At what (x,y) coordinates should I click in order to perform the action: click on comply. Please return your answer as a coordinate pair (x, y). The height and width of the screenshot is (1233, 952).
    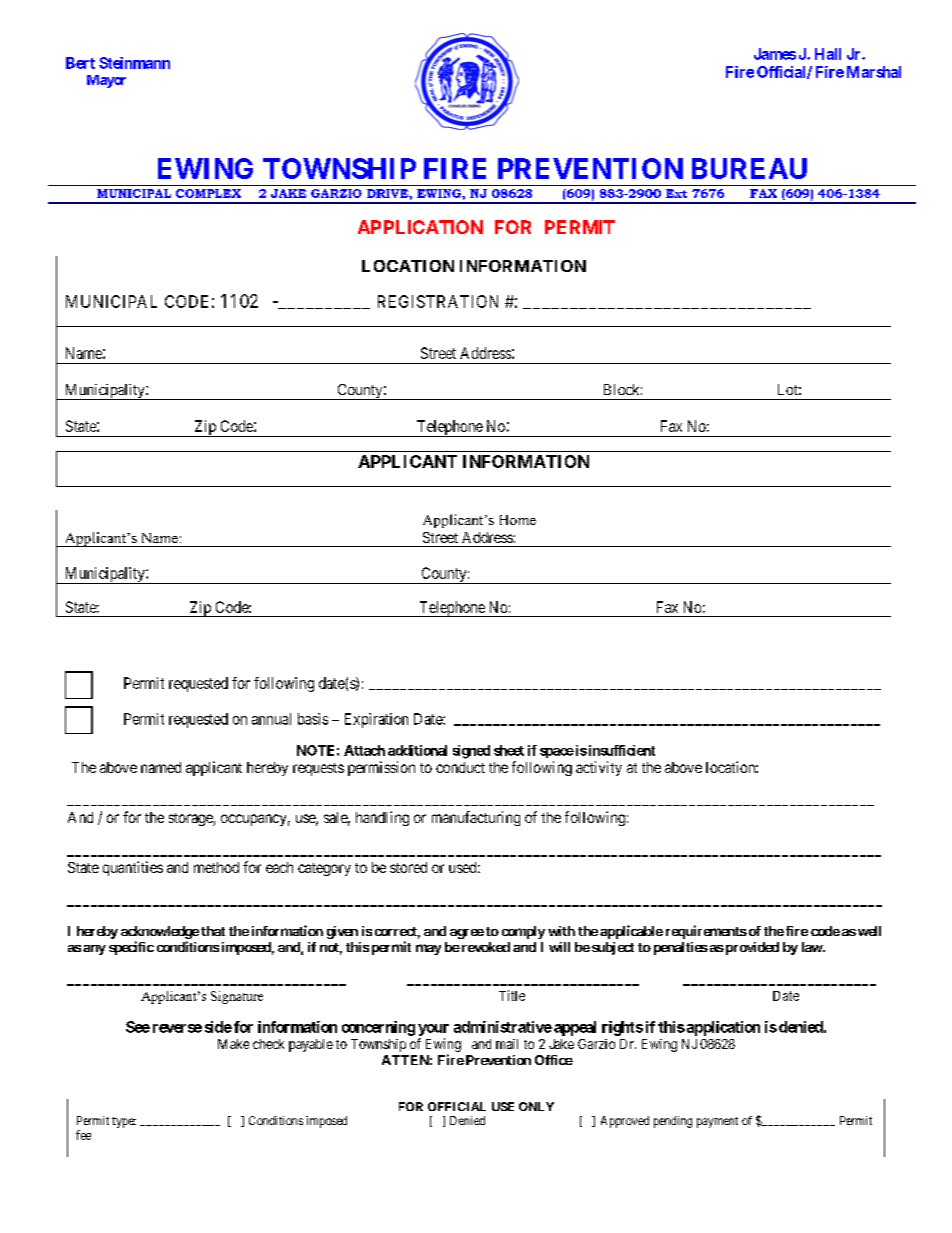
    Looking at the image, I should click on (523, 932).
